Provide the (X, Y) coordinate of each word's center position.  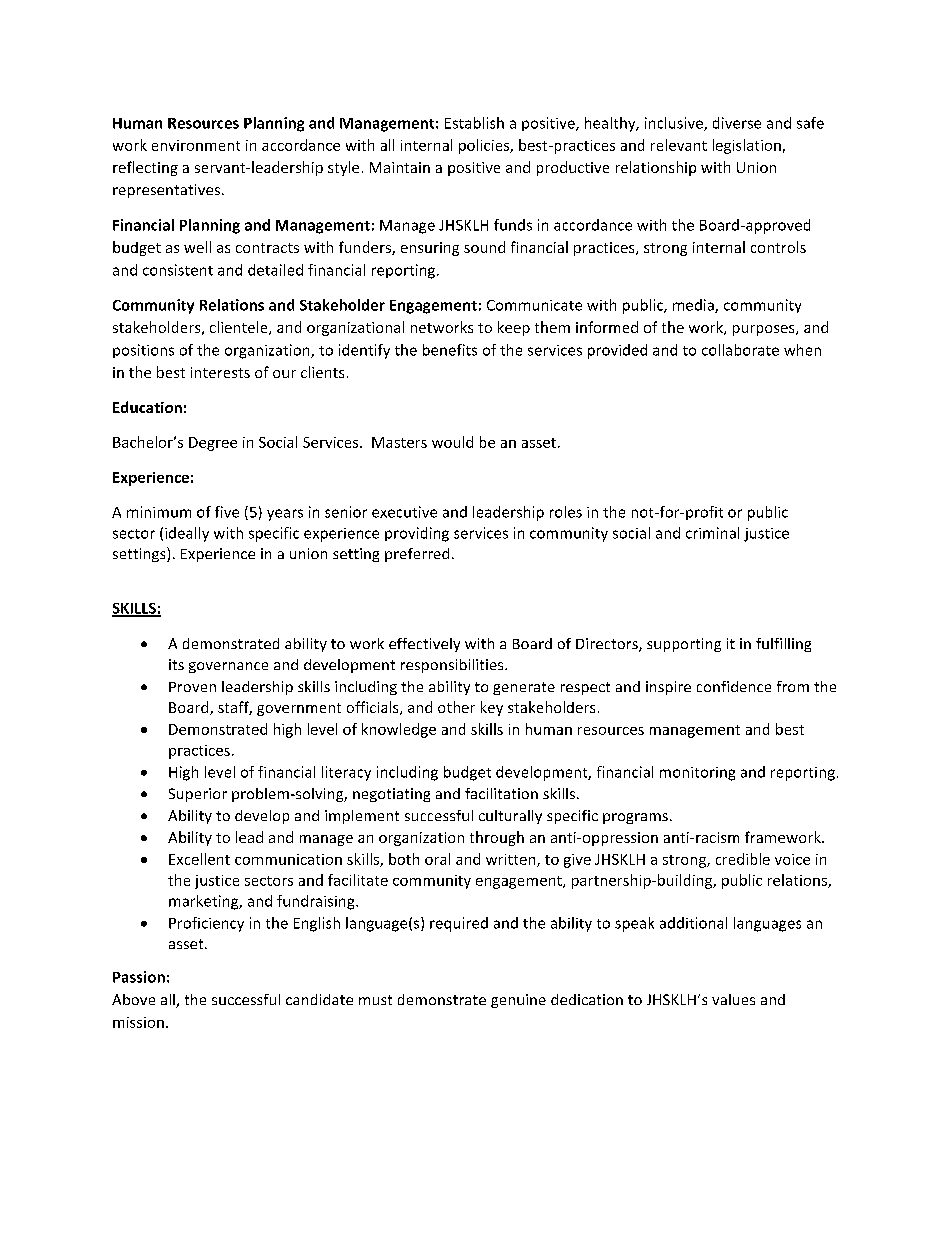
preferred (417, 555)
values (733, 999)
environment (196, 145)
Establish (474, 123)
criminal (712, 533)
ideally (187, 534)
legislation (747, 146)
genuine (518, 1001)
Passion (139, 977)
